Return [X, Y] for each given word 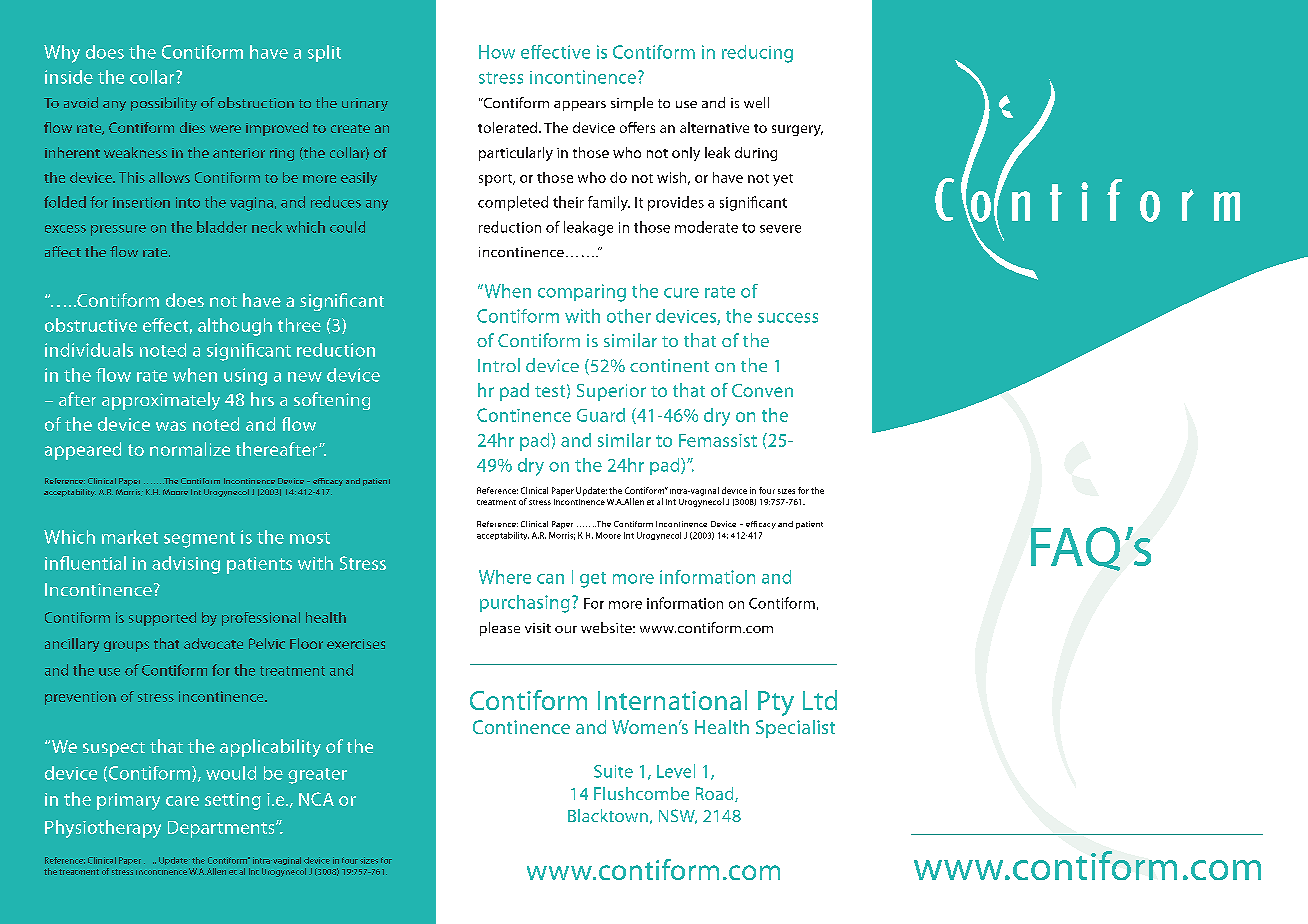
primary [128, 801]
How [497, 52]
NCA [316, 799]
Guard [601, 415]
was [171, 426]
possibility [164, 104]
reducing [757, 54]
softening [332, 401]
